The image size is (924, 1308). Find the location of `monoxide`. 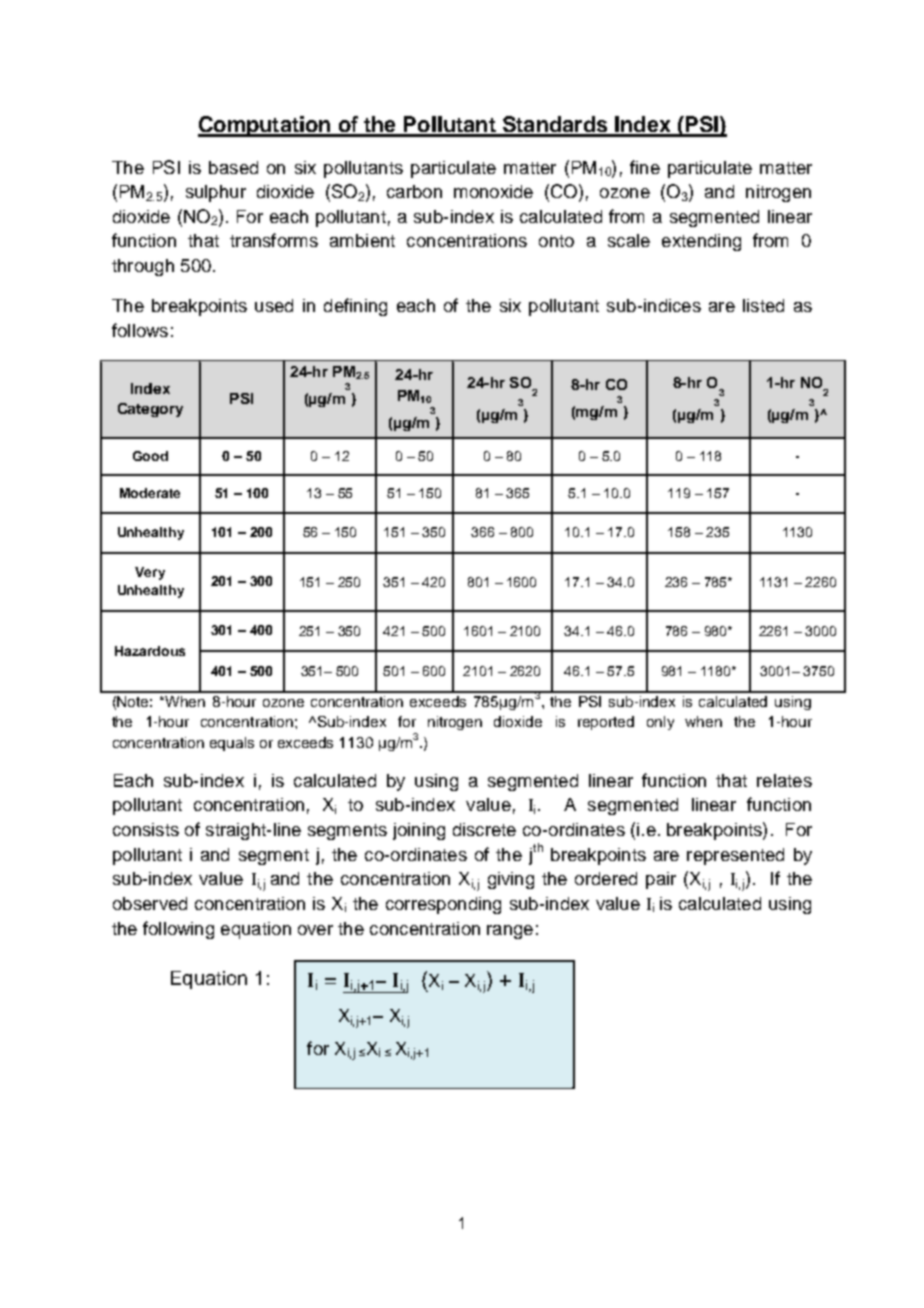

monoxide is located at coordinates (493, 191).
